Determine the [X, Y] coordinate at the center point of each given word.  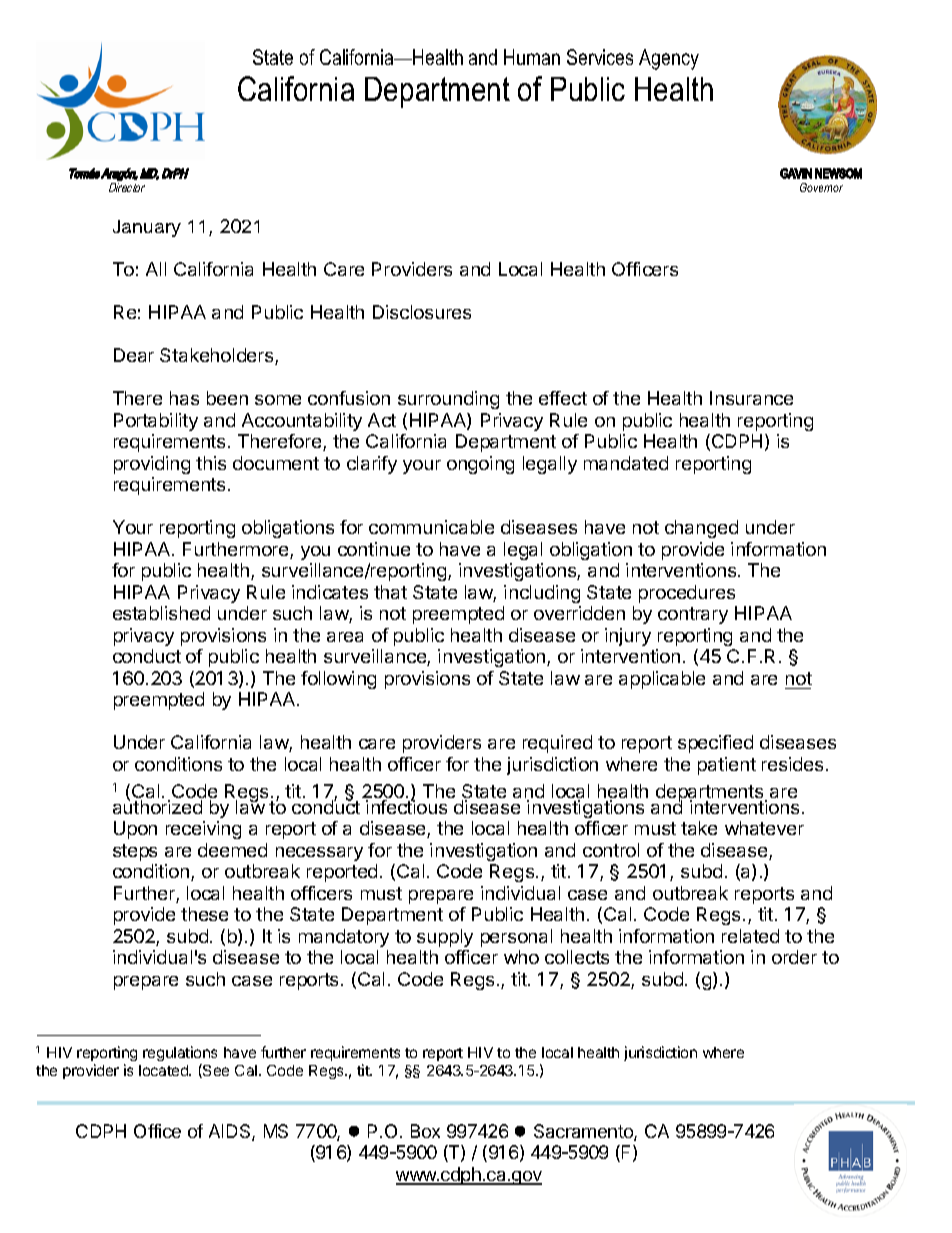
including [542, 594]
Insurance [751, 398]
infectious [406, 806]
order [794, 957]
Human [532, 57]
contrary [693, 615]
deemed [232, 850]
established [161, 613]
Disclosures [422, 312]
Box [425, 1131]
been [227, 398]
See [215, 1071]
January [147, 228]
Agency [669, 59]
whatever [764, 828]
